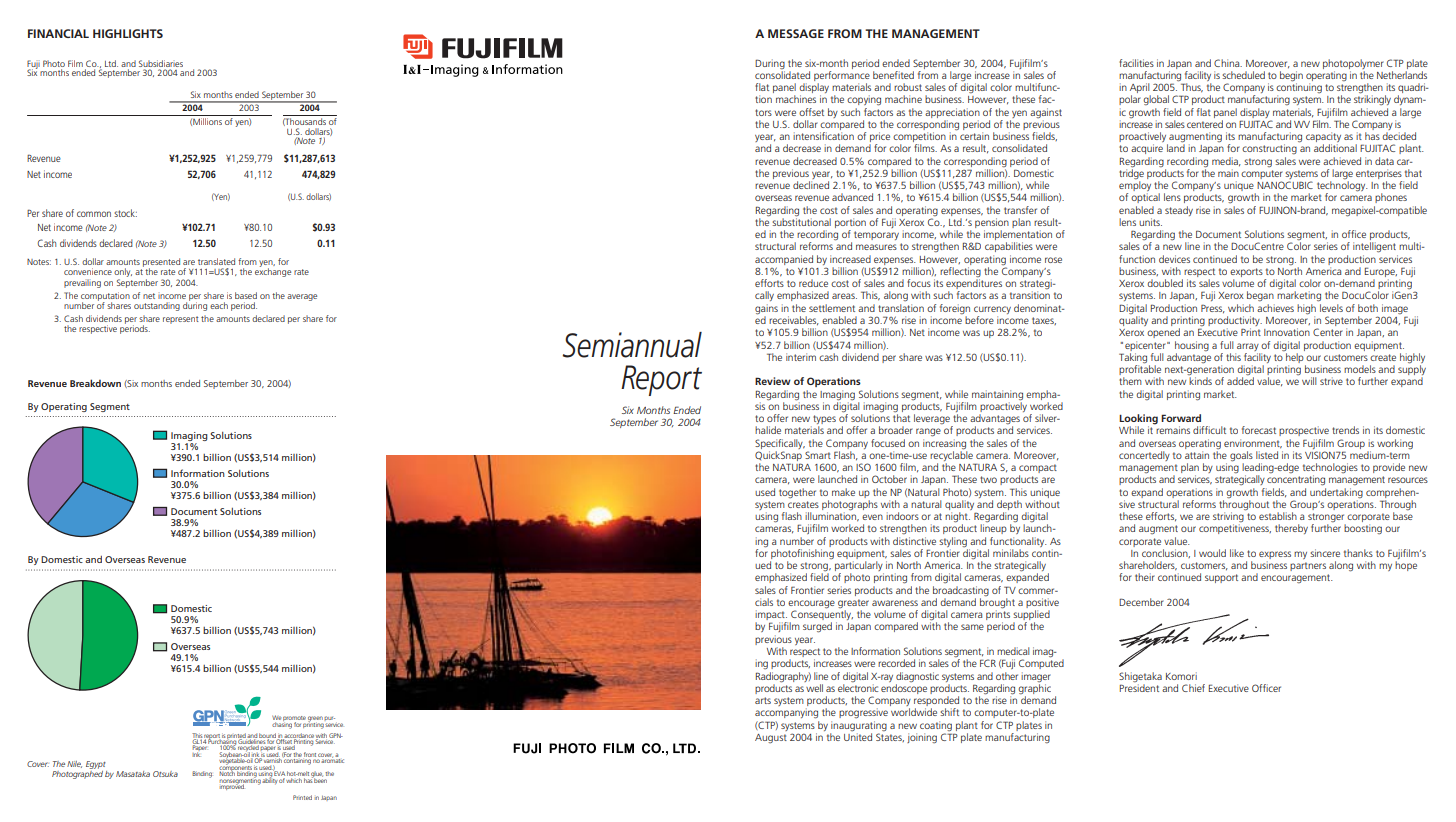 The height and width of the page is (822, 1456). I want to click on added, so click(1240, 381).
